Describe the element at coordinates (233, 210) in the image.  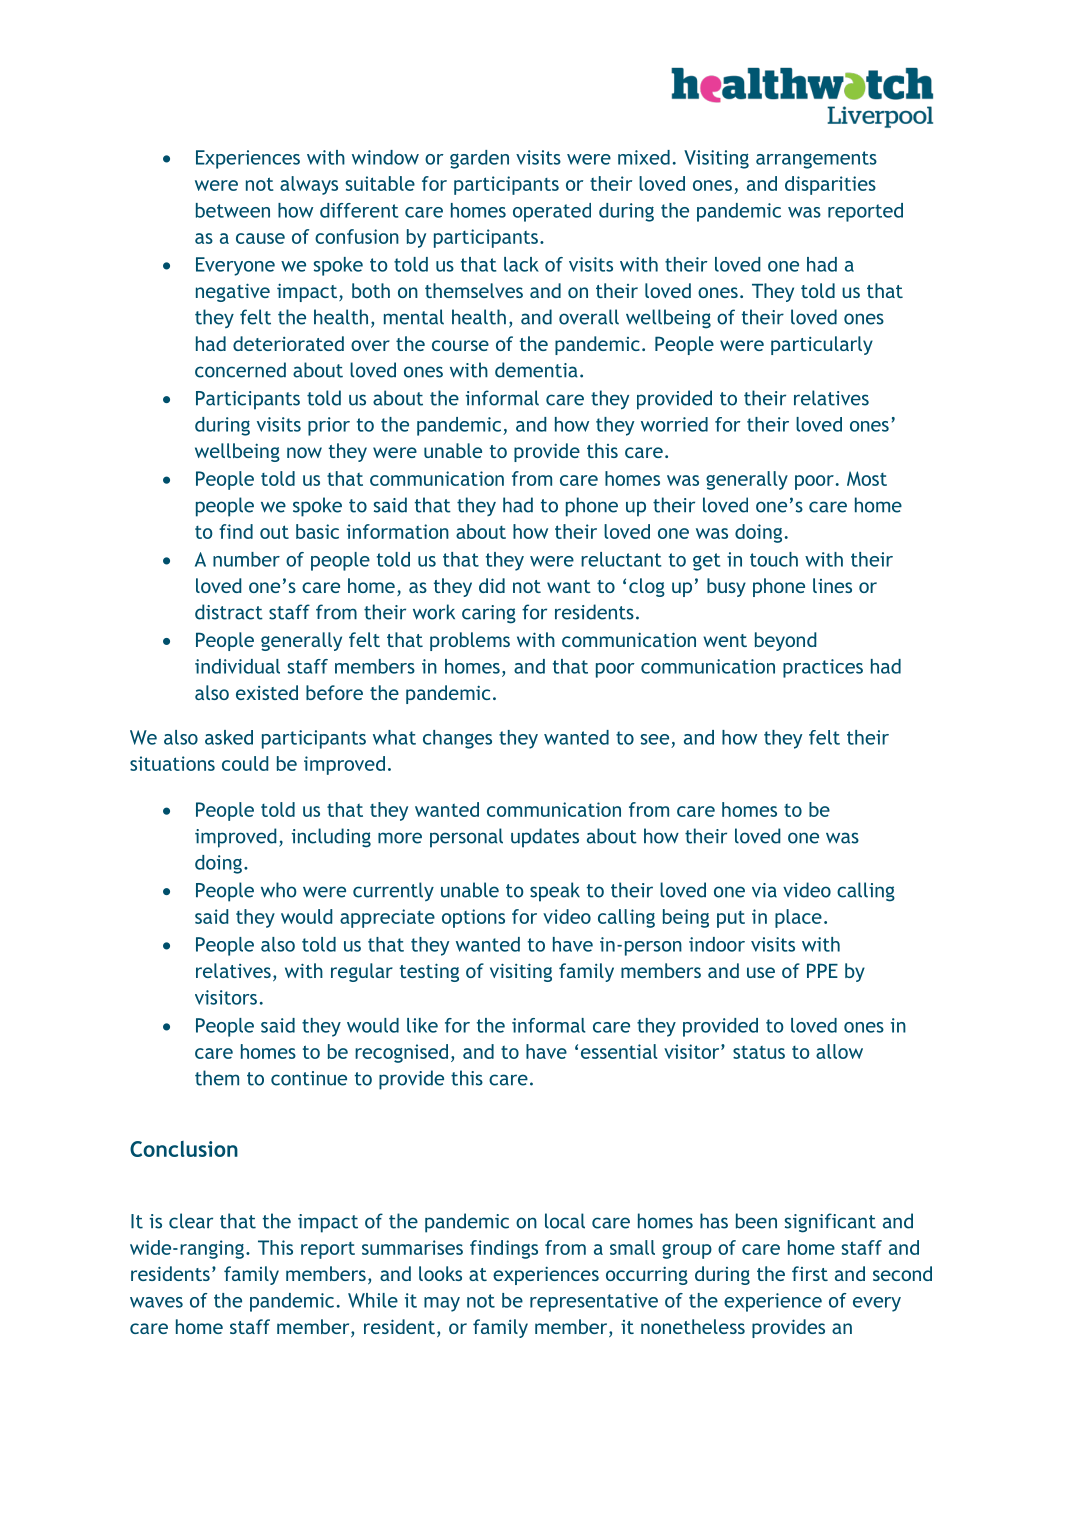
I see `between` at that location.
